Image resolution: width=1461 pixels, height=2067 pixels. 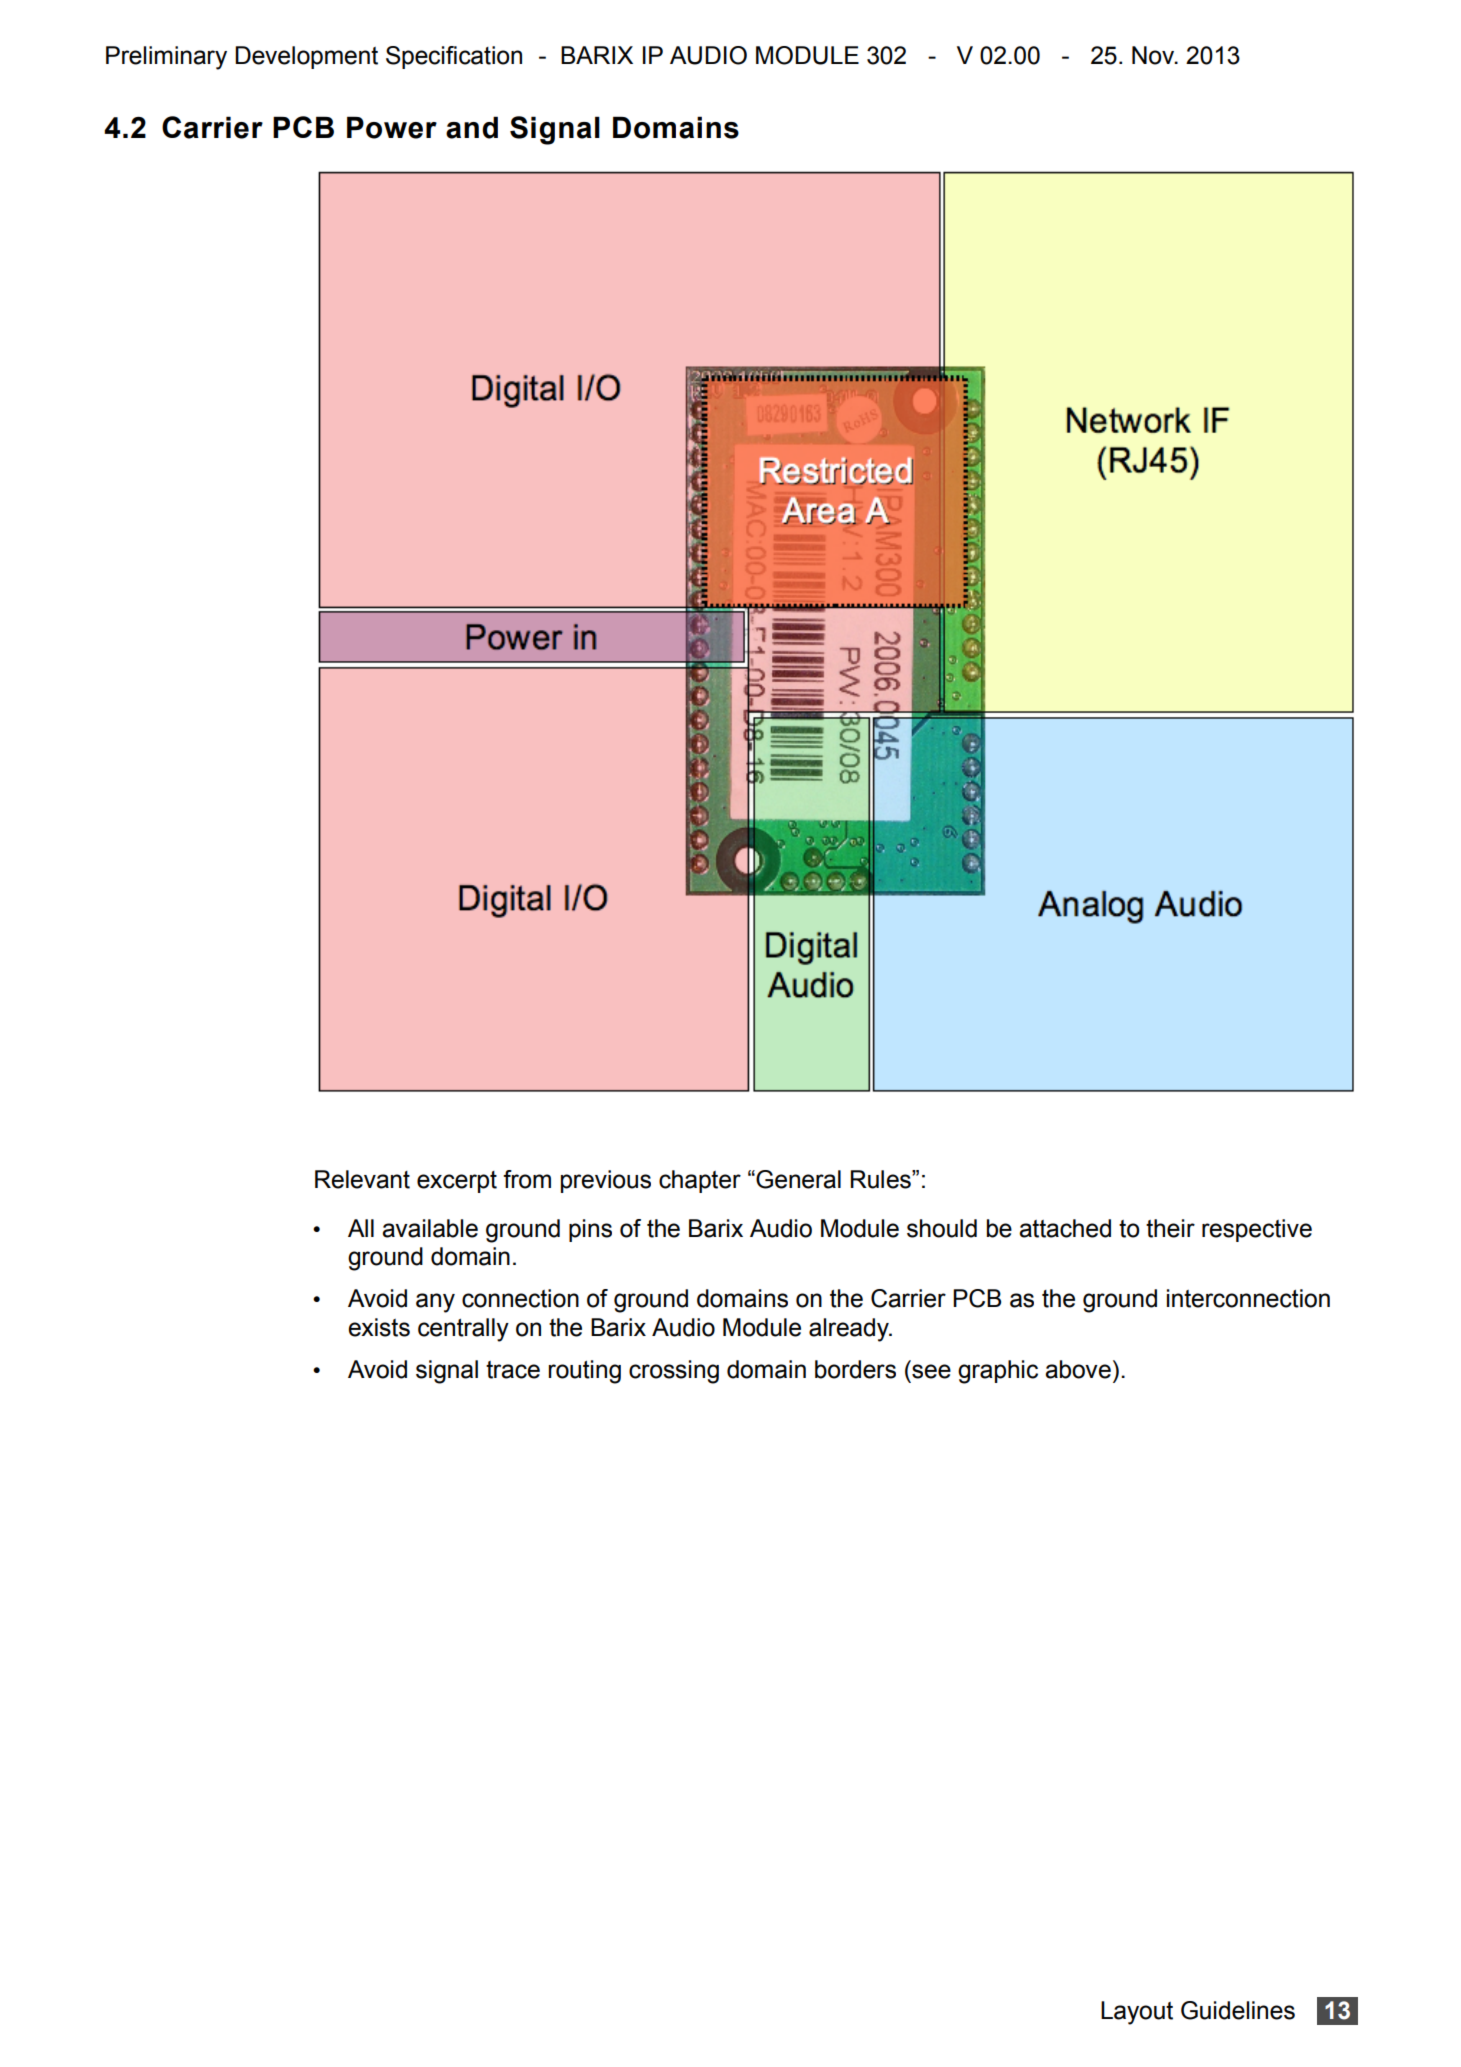 What do you see at coordinates (472, 127) in the document?
I see `and` at bounding box center [472, 127].
